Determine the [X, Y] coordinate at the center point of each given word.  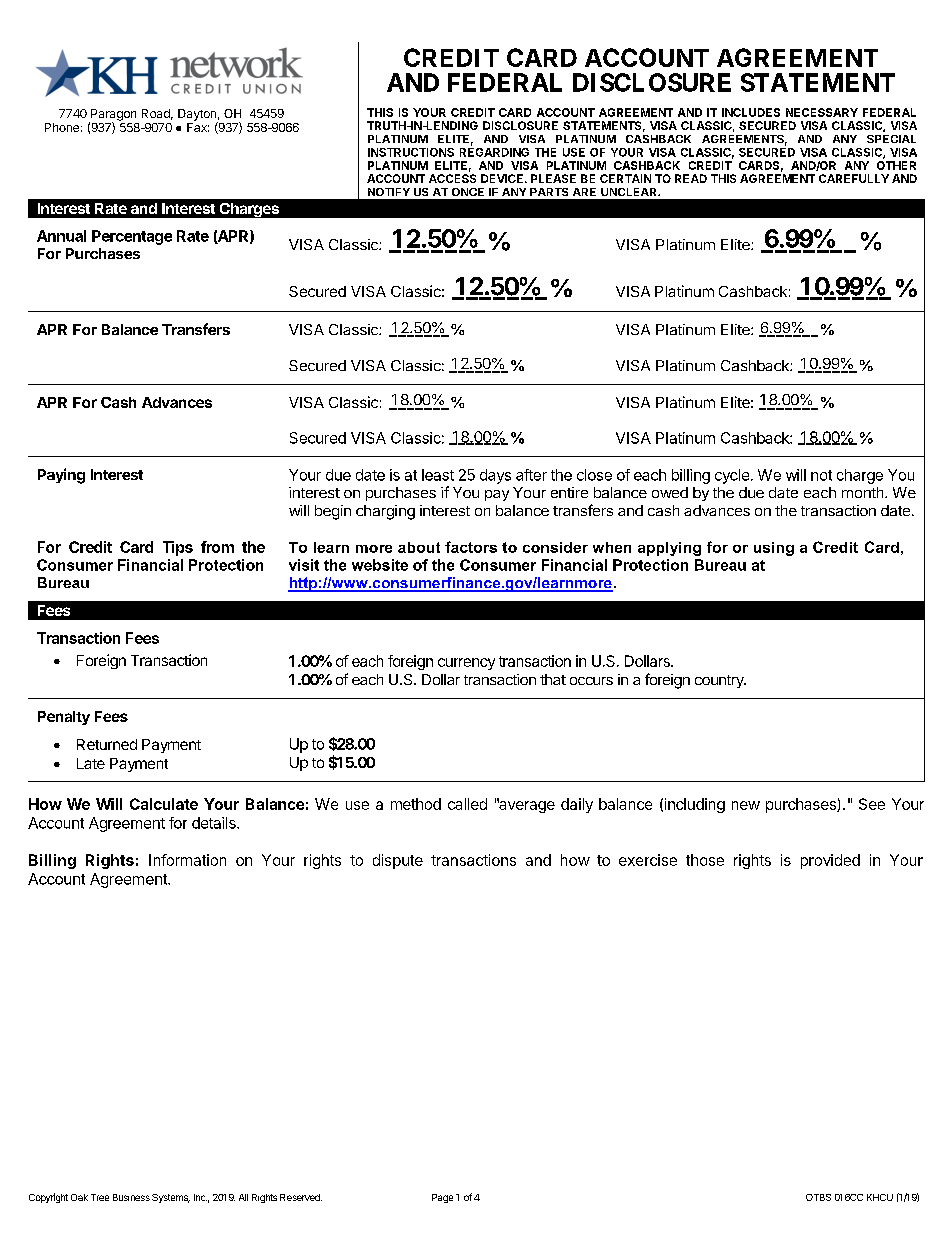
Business [131, 1197]
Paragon [112, 116]
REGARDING [494, 151]
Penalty [64, 718]
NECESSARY [822, 112]
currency [466, 664]
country [720, 681]
